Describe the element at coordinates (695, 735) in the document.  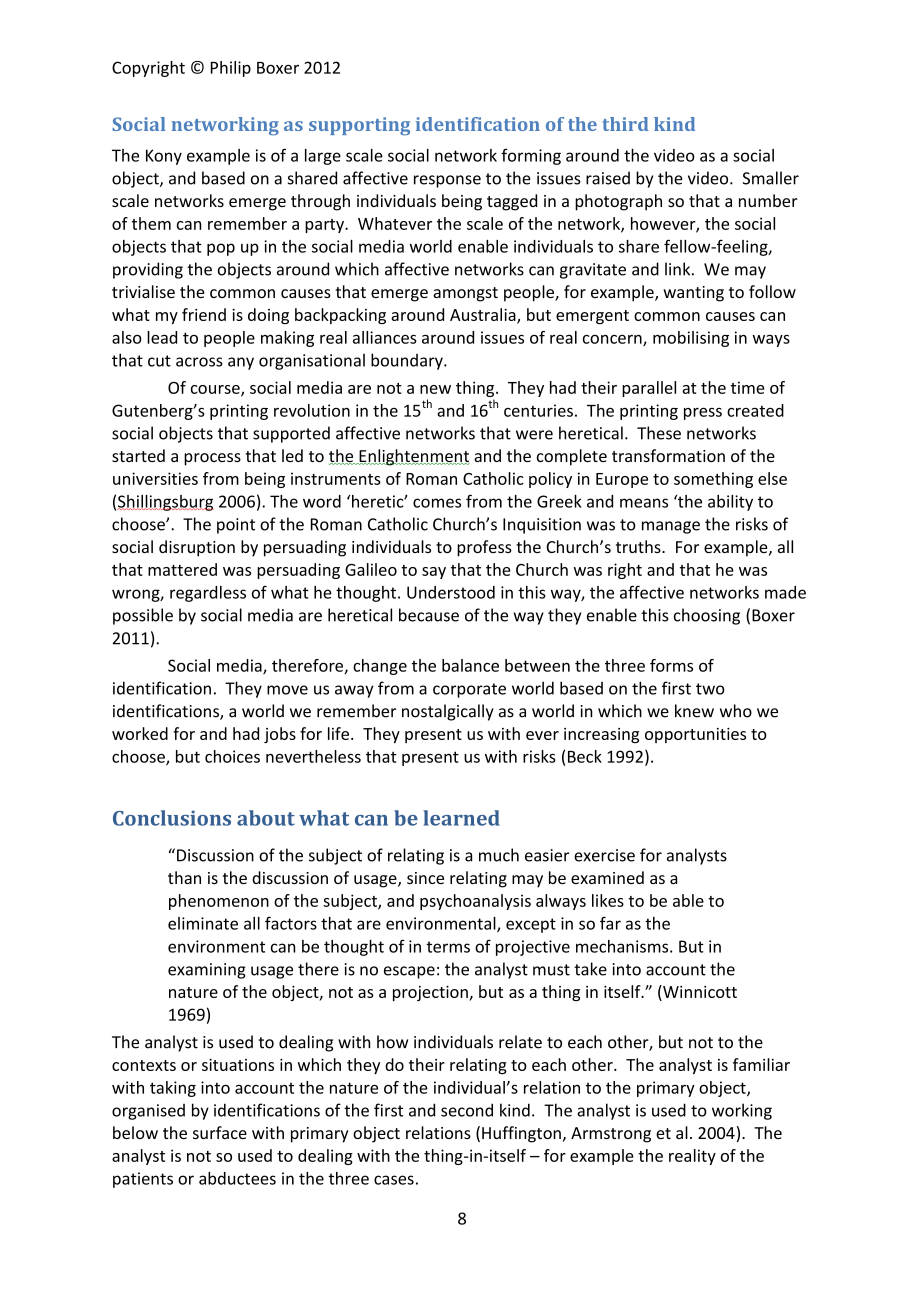
I see `opportunities` at that location.
